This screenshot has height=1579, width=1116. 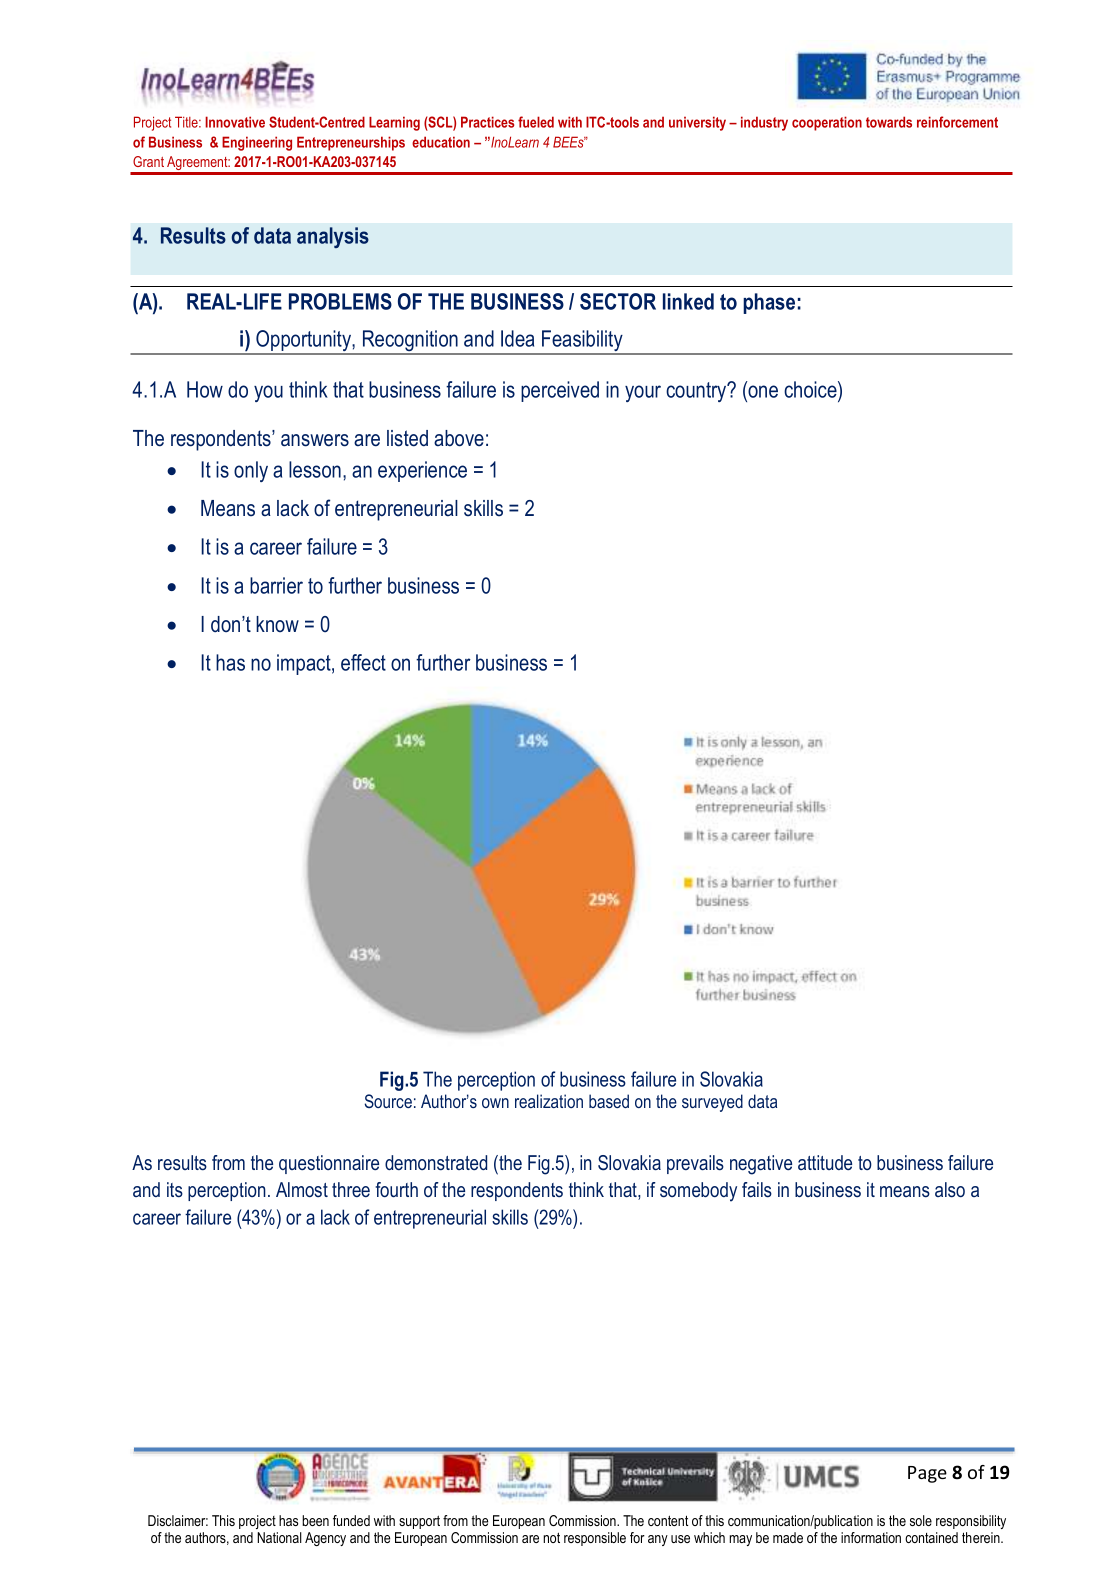 I want to click on attitude, so click(x=825, y=1162).
